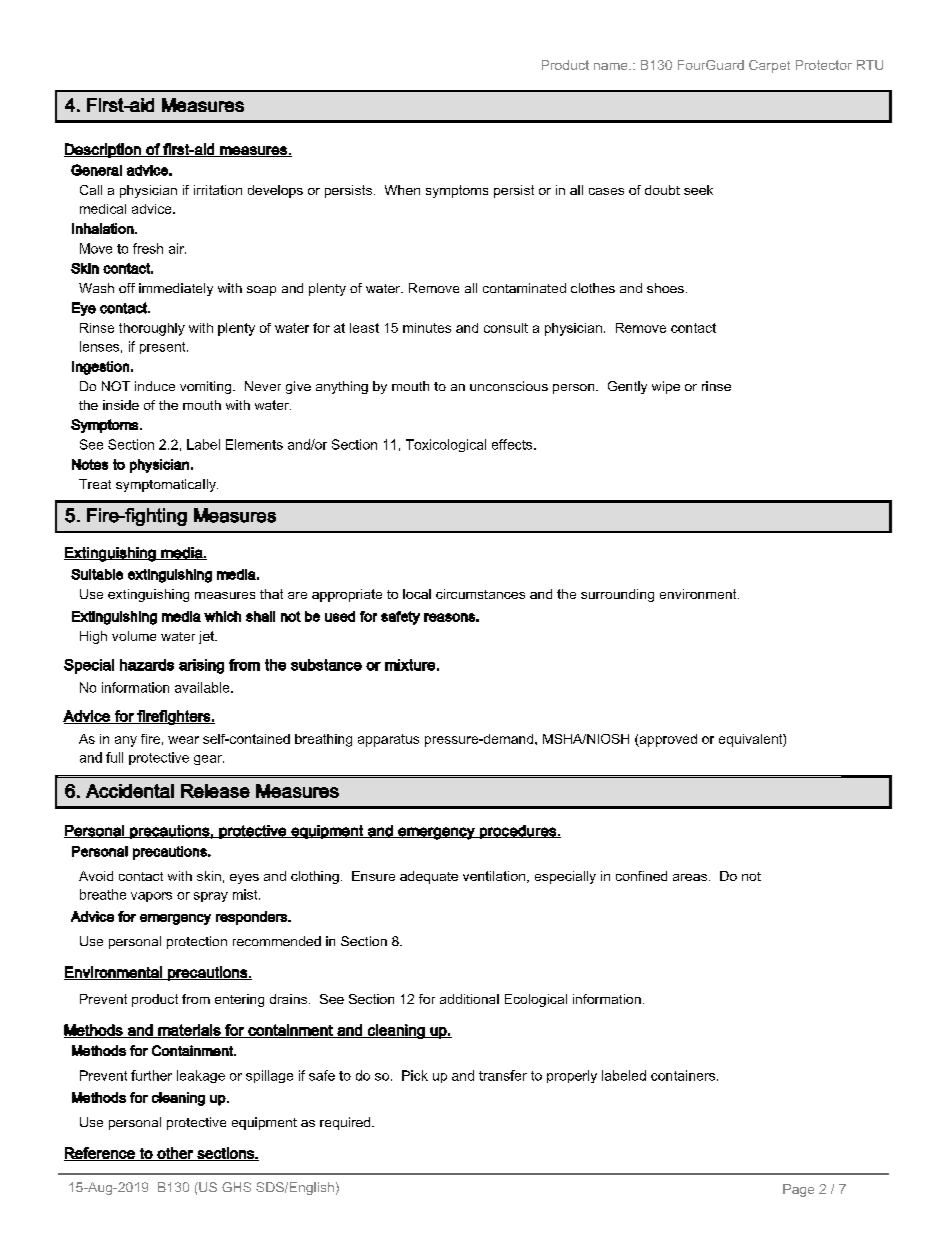  I want to click on other, so click(175, 1154).
